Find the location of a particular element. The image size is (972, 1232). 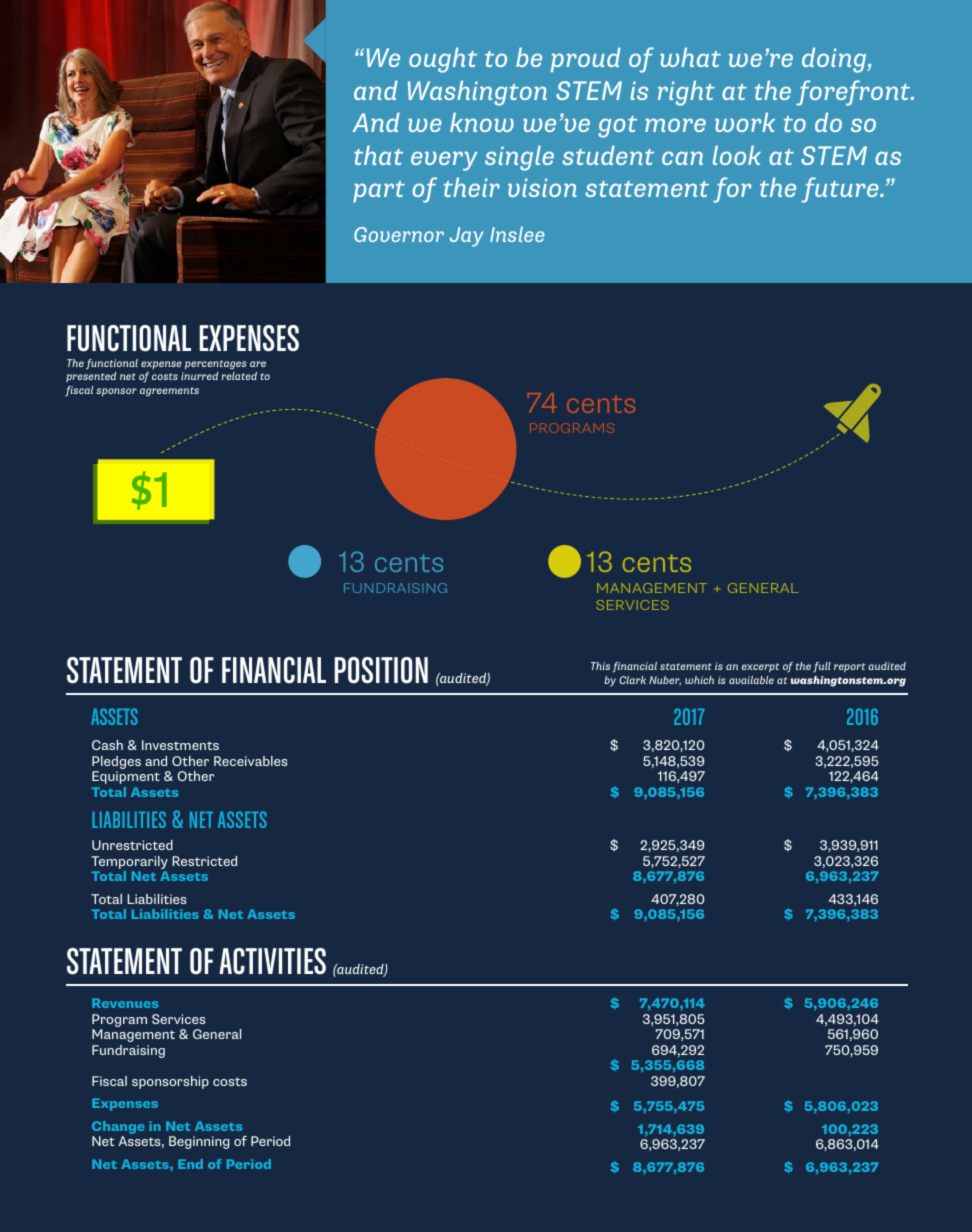

Beginning is located at coordinates (199, 1142).
